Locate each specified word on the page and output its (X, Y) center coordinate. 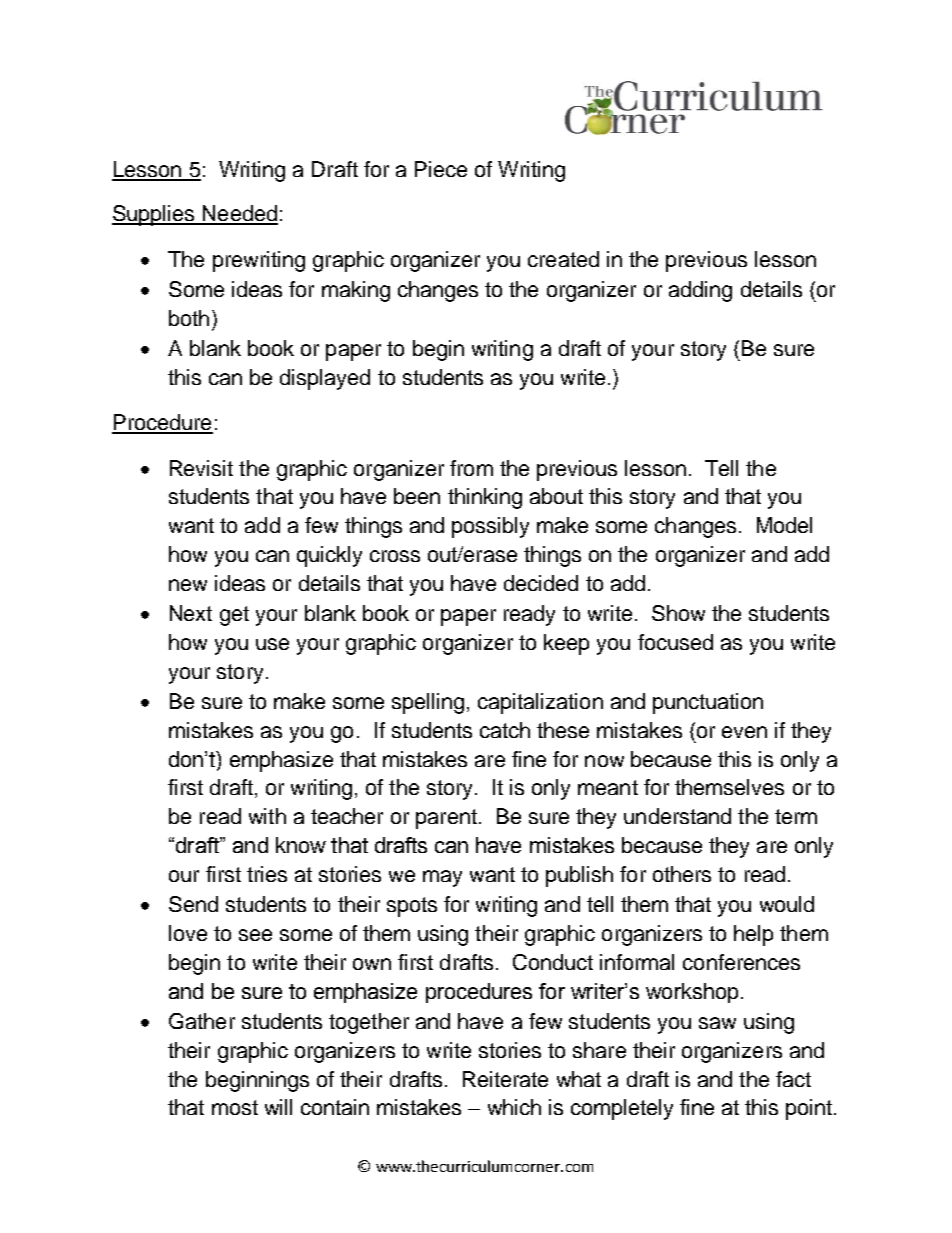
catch (505, 730)
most (235, 1107)
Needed (239, 214)
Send (193, 904)
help (753, 935)
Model (784, 525)
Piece (441, 169)
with (267, 816)
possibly (490, 527)
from (471, 468)
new (188, 585)
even (744, 732)
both (189, 318)
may (442, 878)
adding (700, 291)
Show (678, 613)
